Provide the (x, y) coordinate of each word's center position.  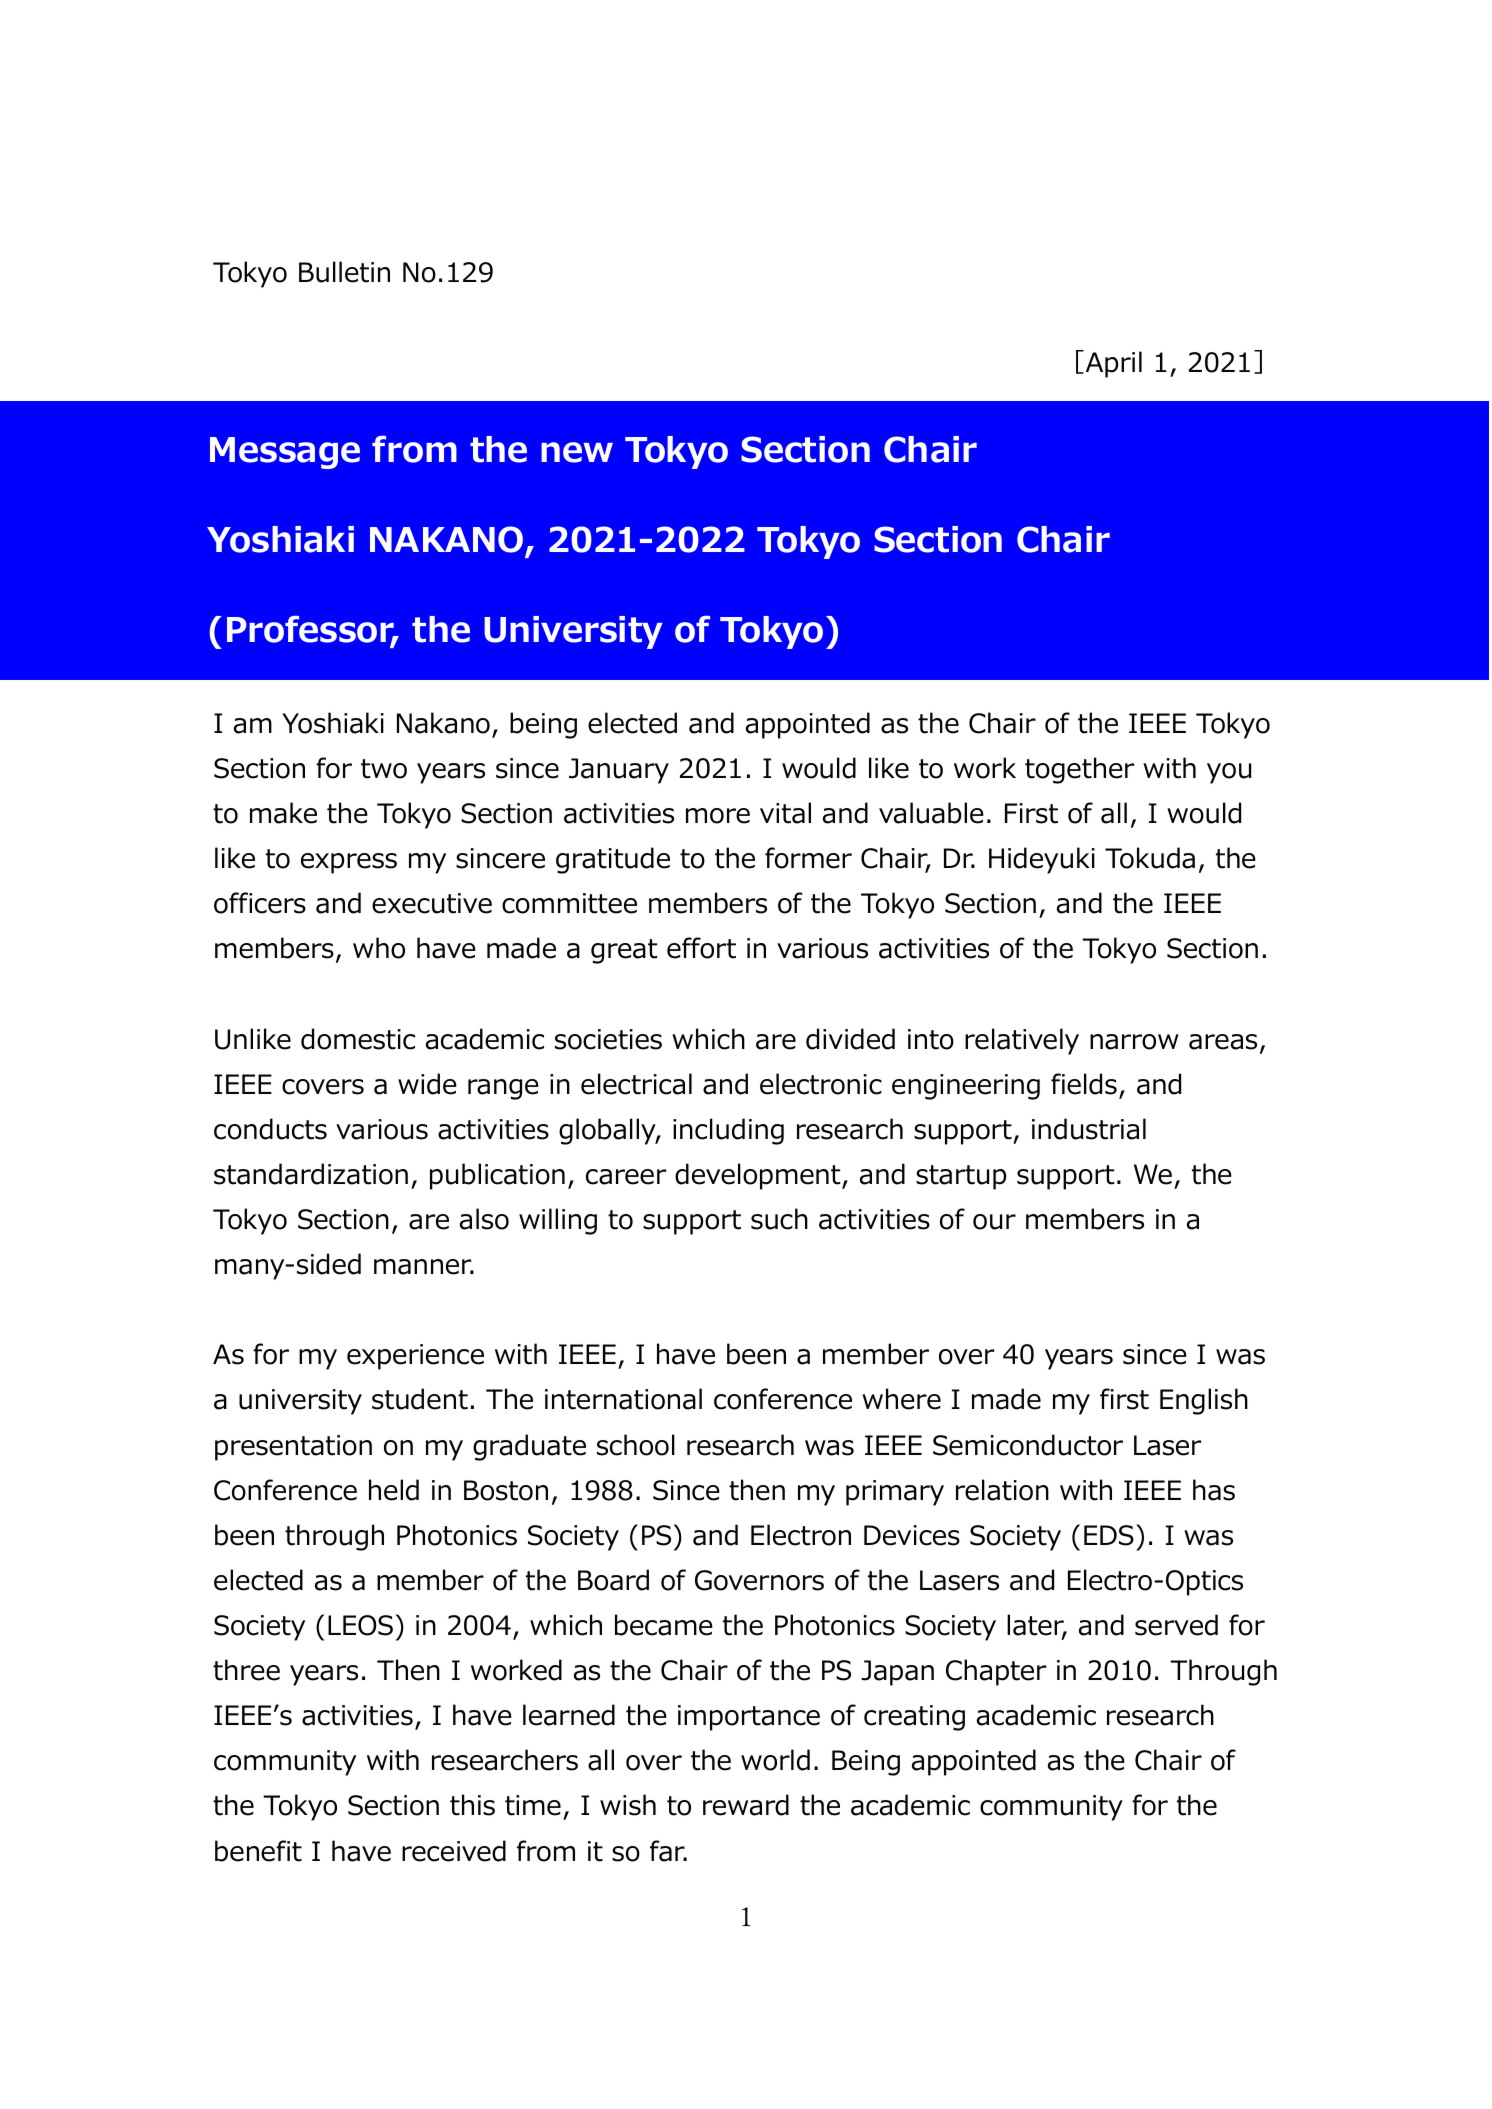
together (1079, 770)
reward (746, 1805)
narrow (1134, 1042)
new (577, 452)
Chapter (996, 1672)
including (728, 1131)
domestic (358, 1039)
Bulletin (344, 272)
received (454, 1851)
